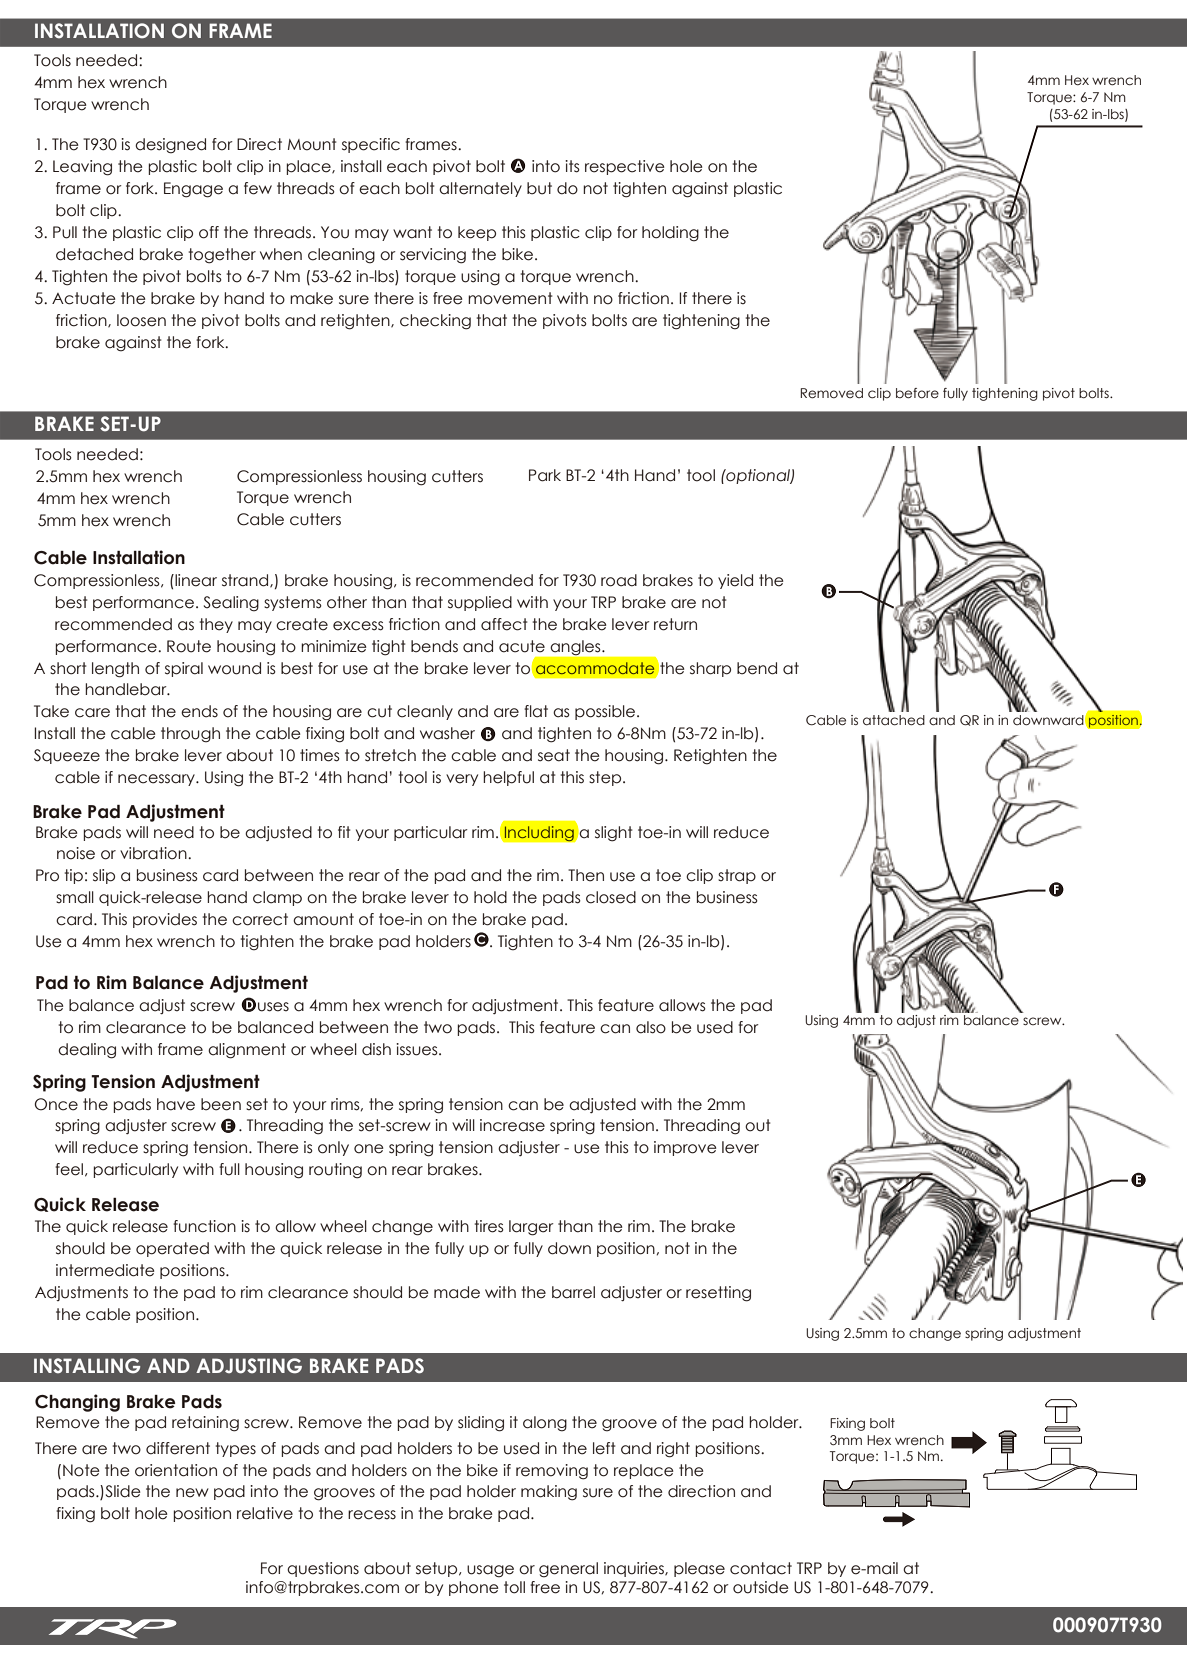 The height and width of the screenshot is (1678, 1187). What do you see at coordinates (718, 1294) in the screenshot?
I see `resetting` at bounding box center [718, 1294].
